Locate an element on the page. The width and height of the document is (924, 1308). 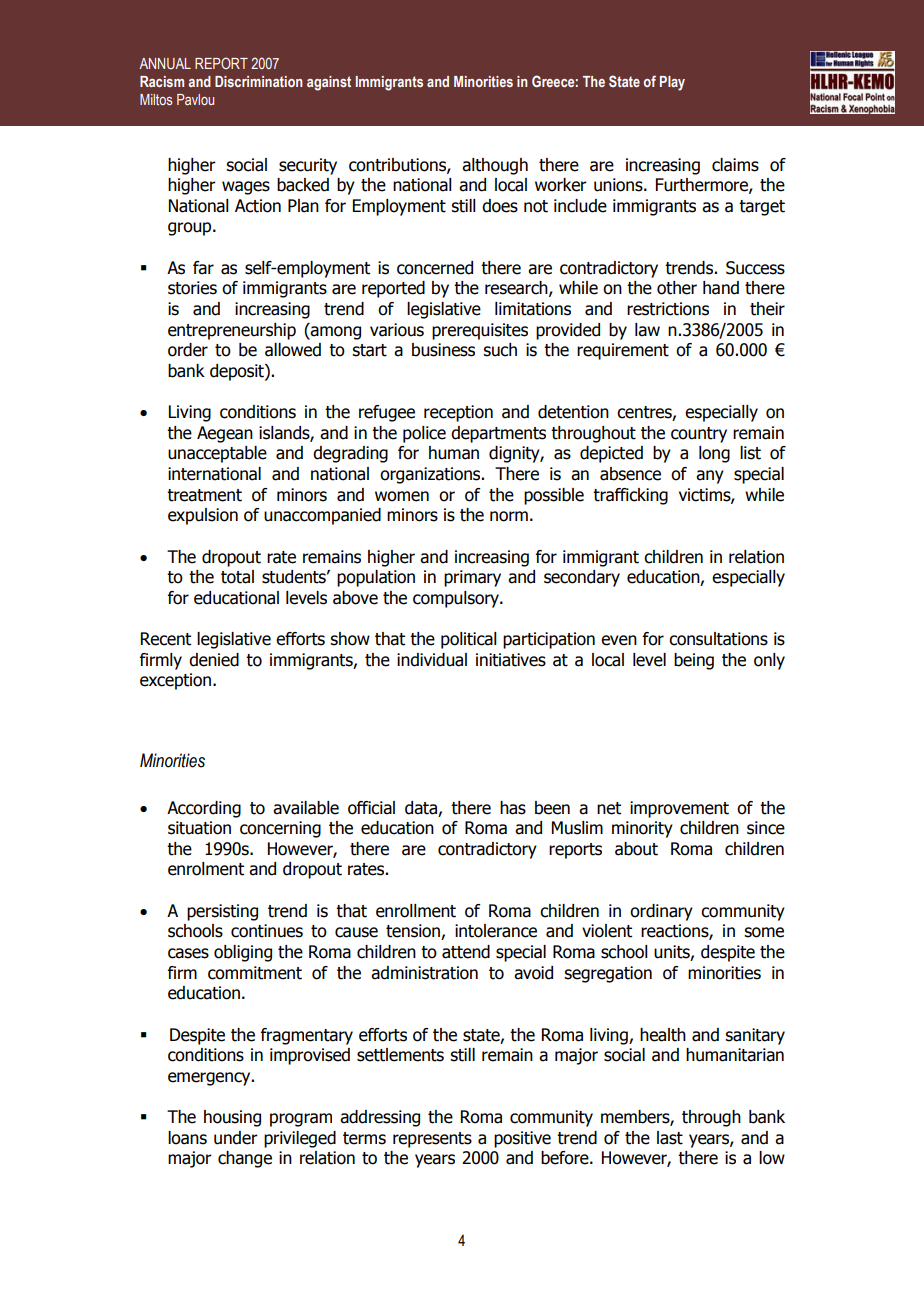
although is located at coordinates (495, 166).
